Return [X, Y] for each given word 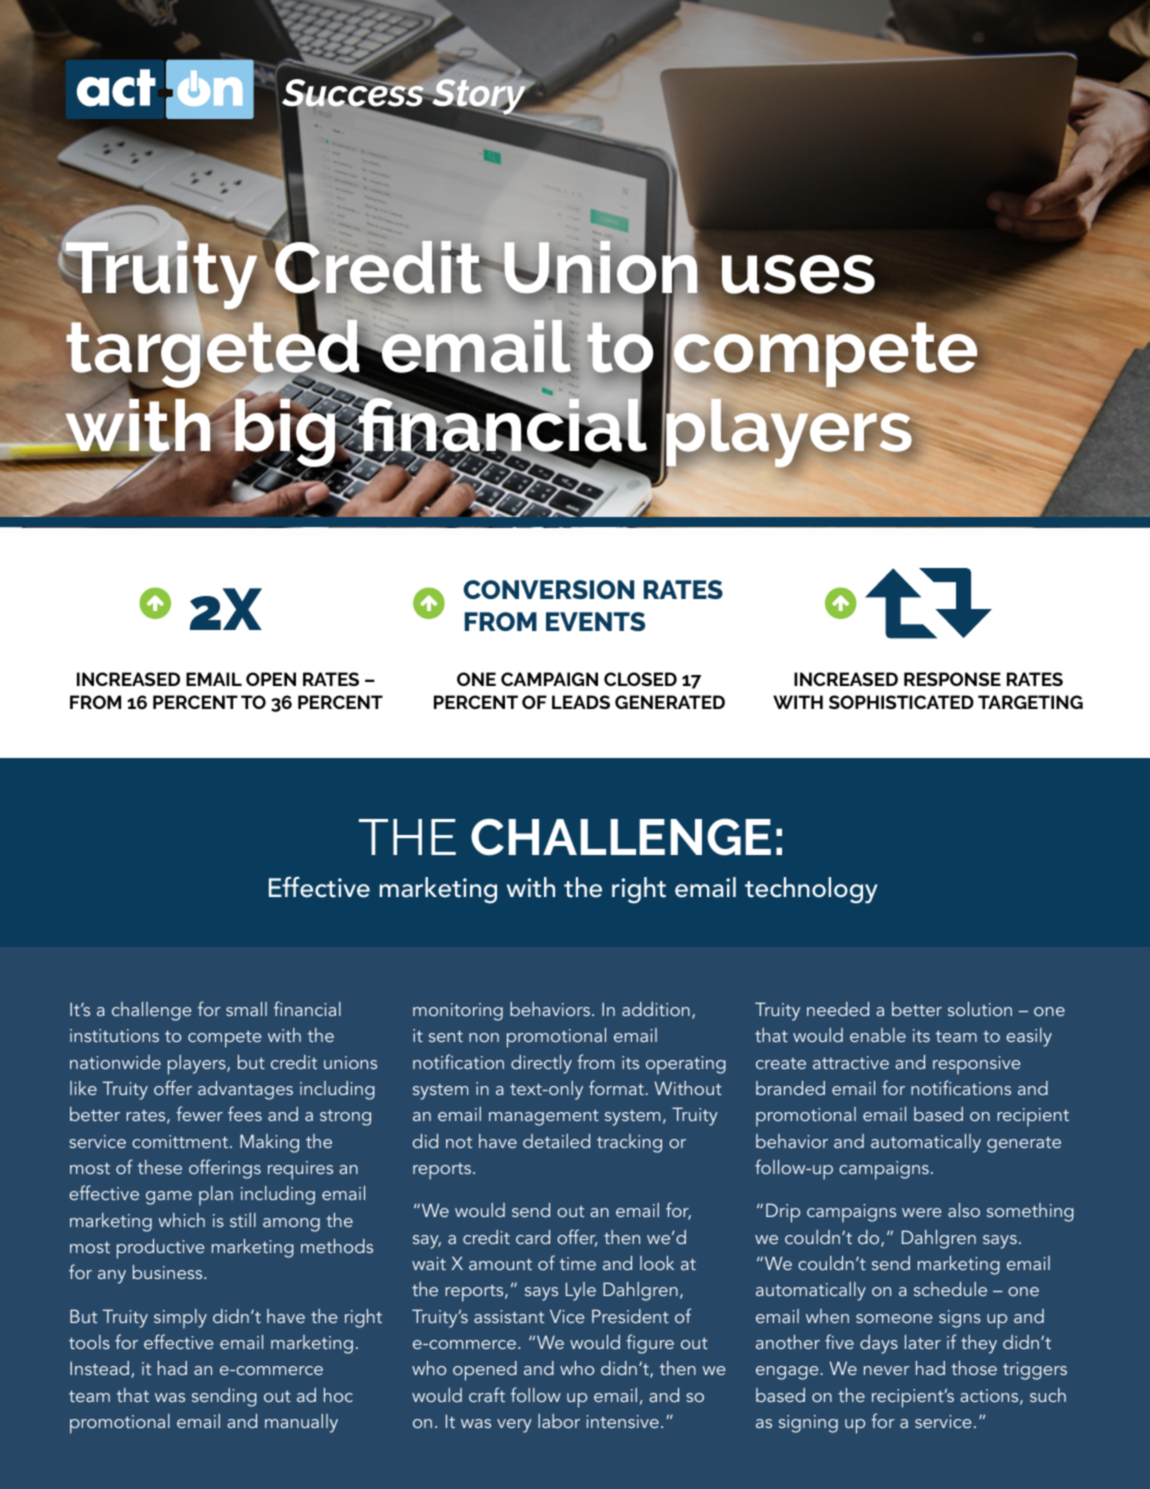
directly [541, 1064]
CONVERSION [548, 589]
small [246, 1009]
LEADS [581, 702]
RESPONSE [952, 679]
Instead [99, 1368]
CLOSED [640, 679]
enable [878, 1035]
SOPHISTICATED [901, 702]
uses [797, 275]
